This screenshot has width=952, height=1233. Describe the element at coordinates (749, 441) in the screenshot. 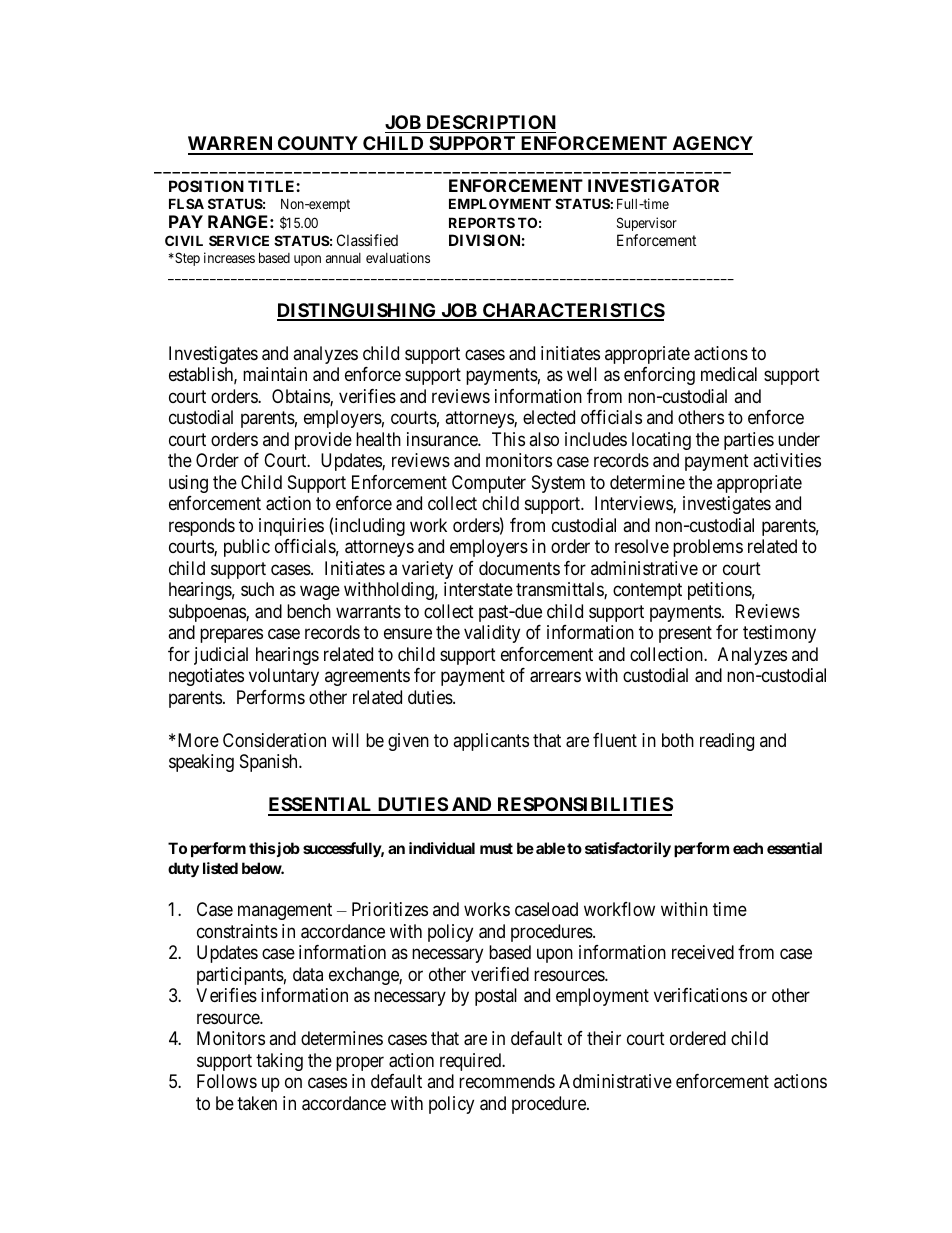

I see `parties` at that location.
